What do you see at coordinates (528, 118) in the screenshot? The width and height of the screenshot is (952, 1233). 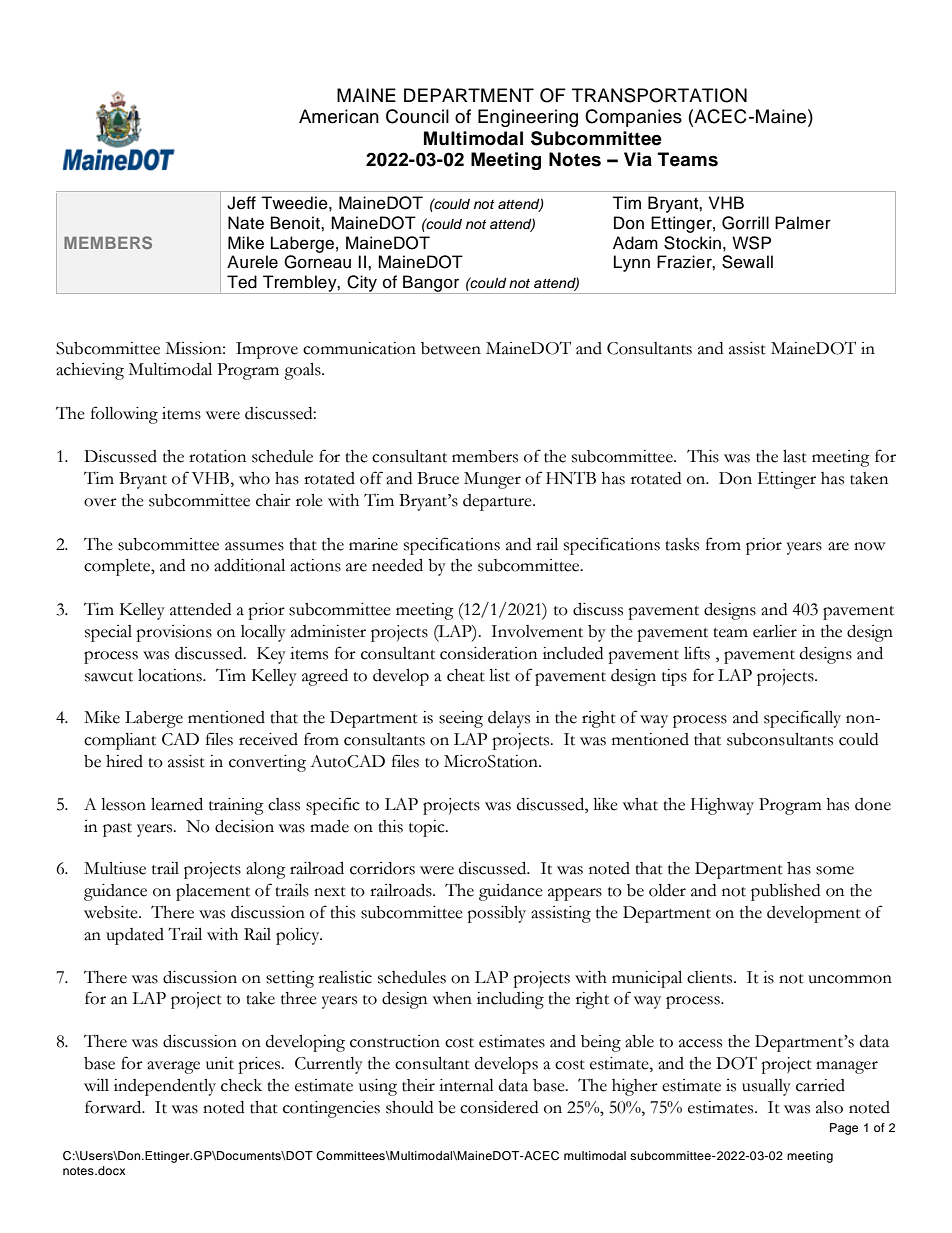 I see `Engineering` at bounding box center [528, 118].
